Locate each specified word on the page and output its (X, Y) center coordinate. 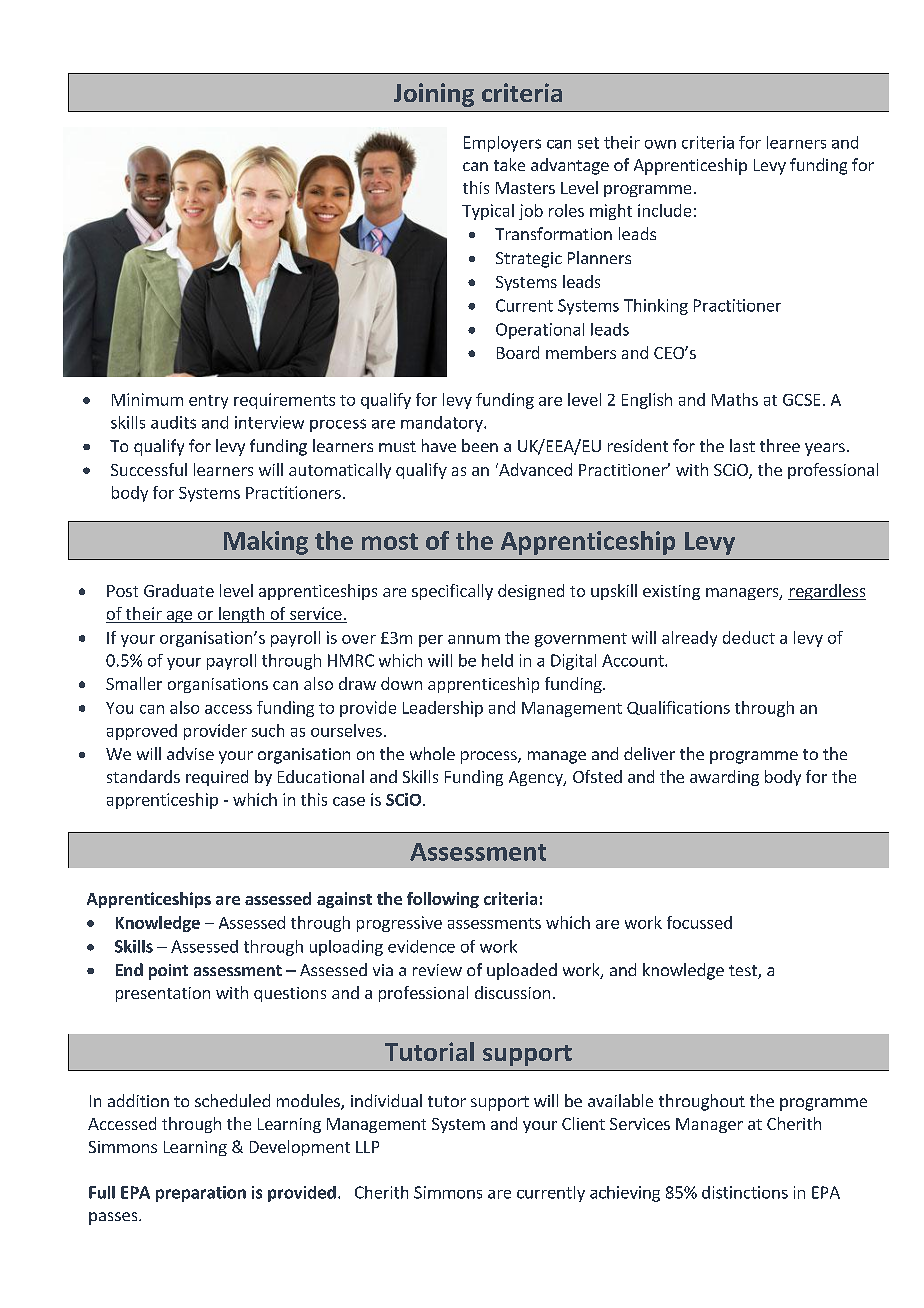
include (664, 210)
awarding (724, 778)
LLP (367, 1147)
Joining (434, 95)
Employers (502, 144)
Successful (149, 469)
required (217, 778)
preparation (201, 1194)
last (742, 445)
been (480, 445)
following (443, 900)
